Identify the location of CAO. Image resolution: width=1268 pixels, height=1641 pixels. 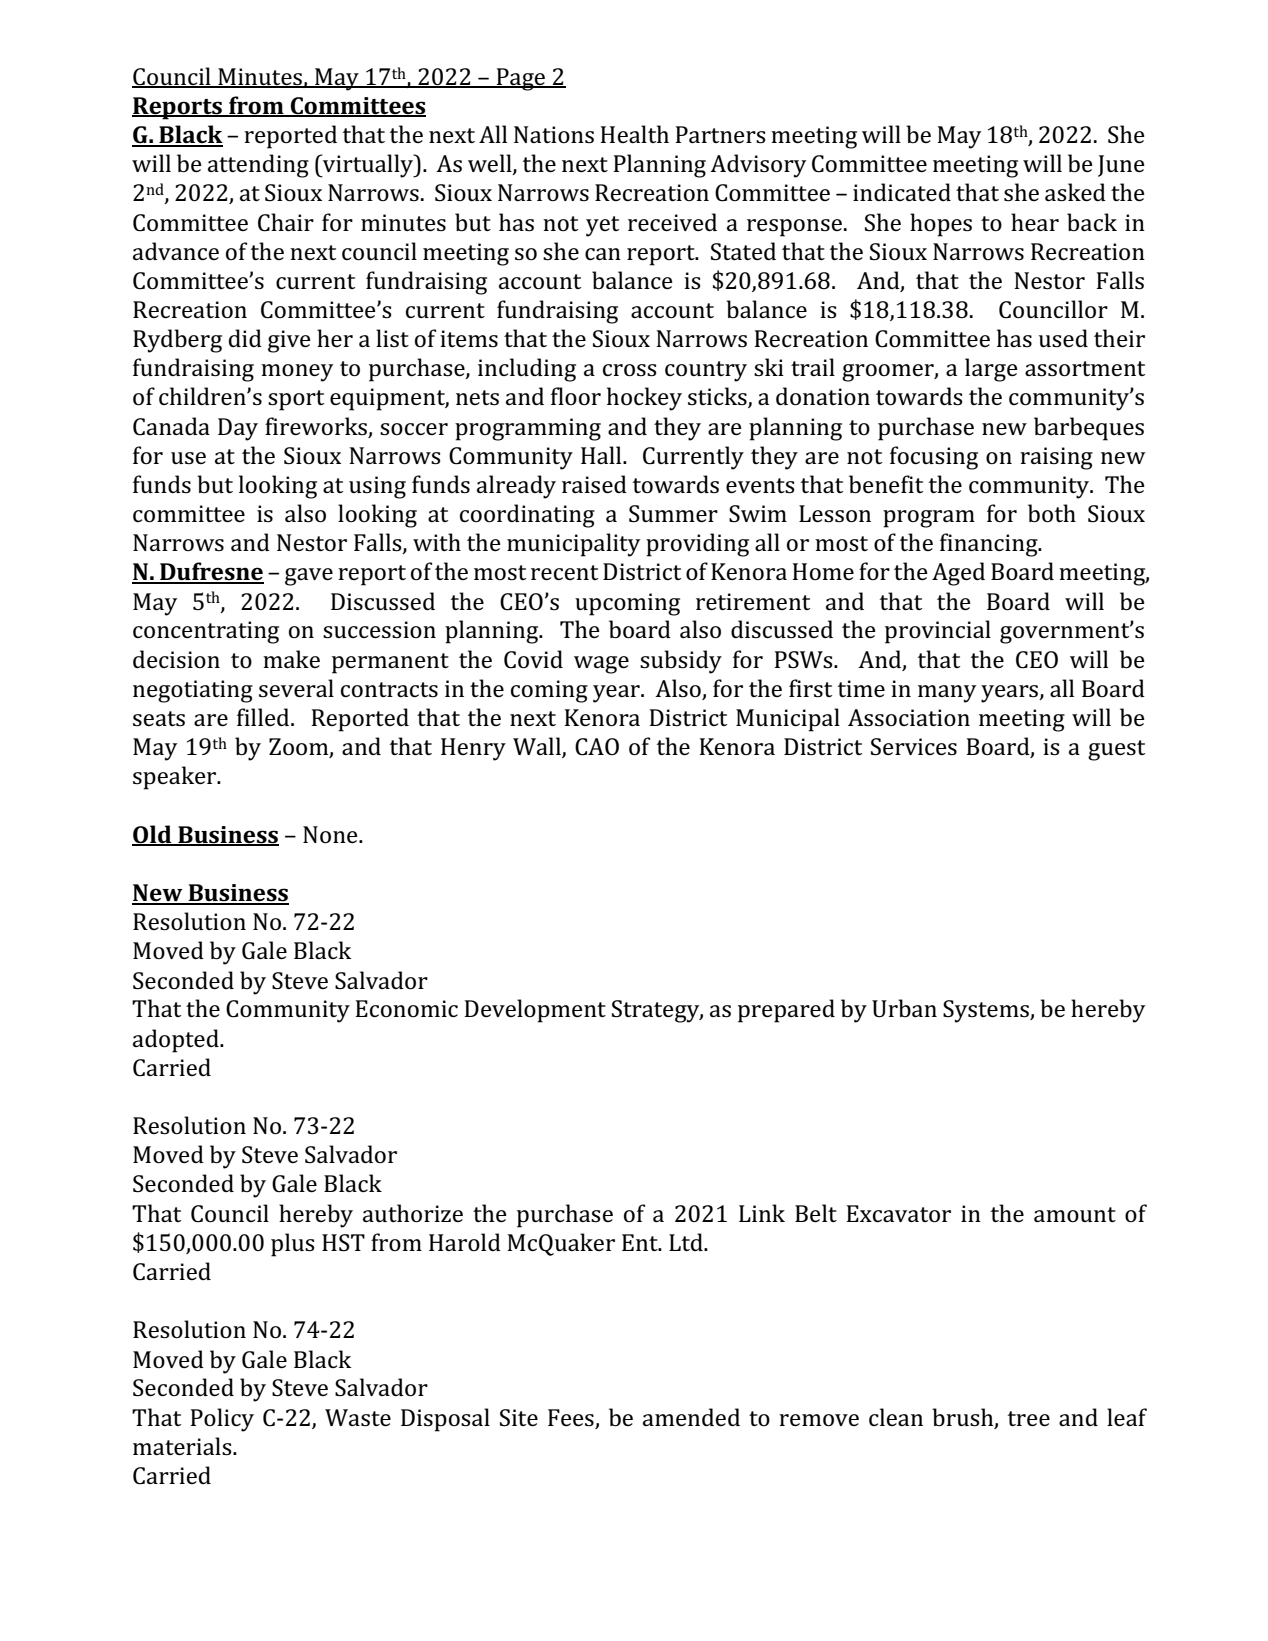
(597, 747).
